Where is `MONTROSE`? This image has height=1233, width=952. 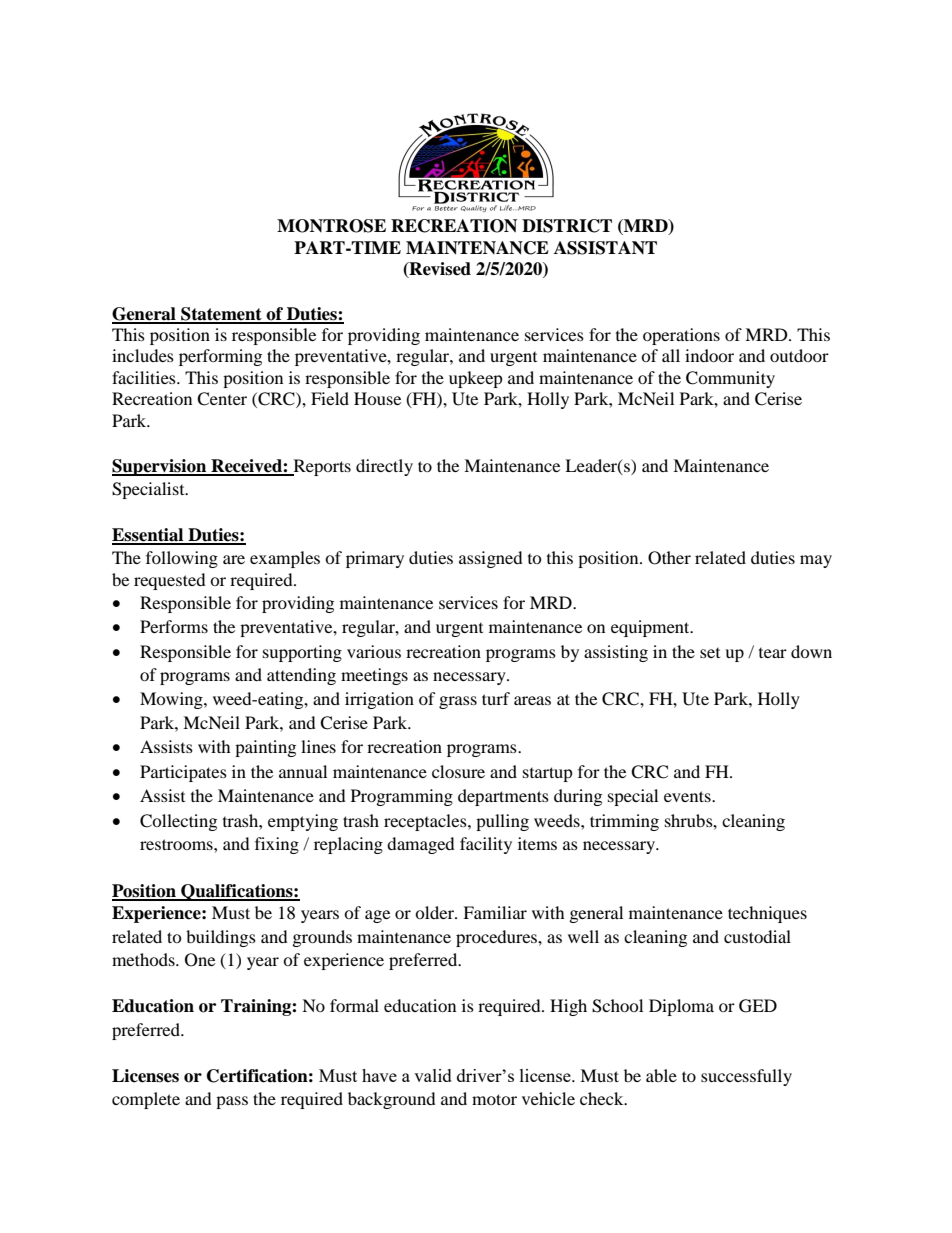 MONTROSE is located at coordinates (331, 226).
